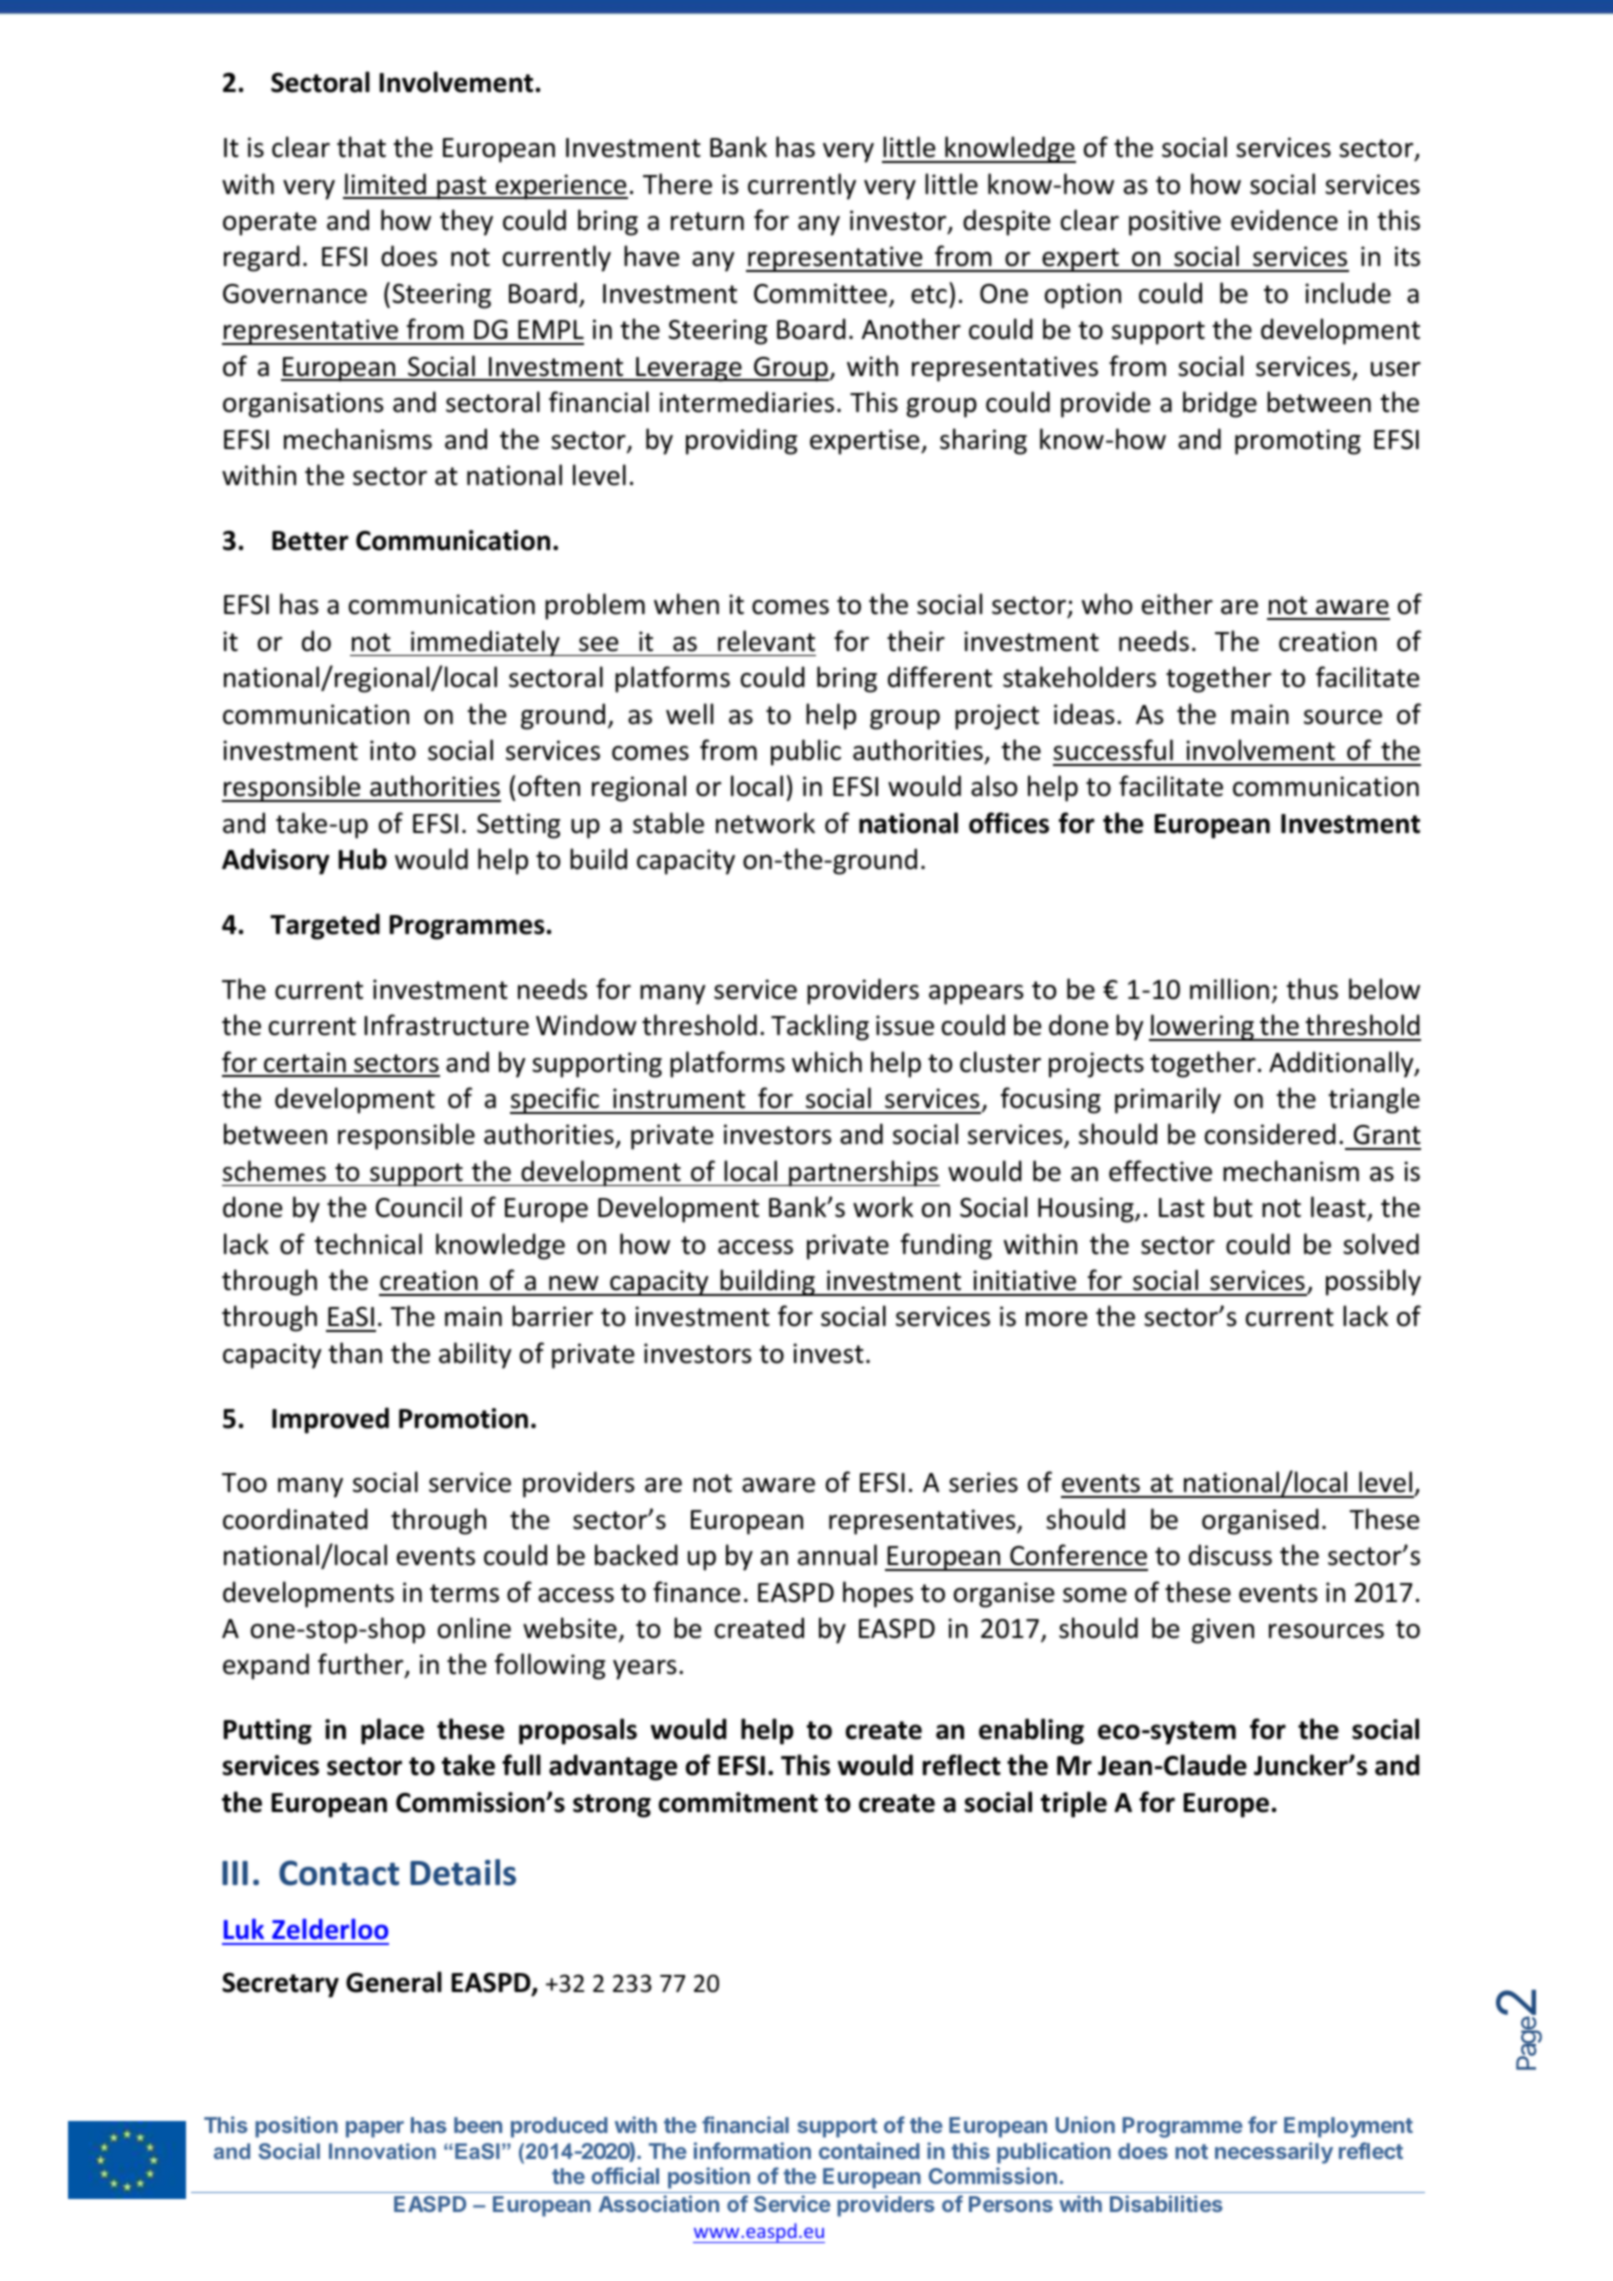 The height and width of the page is (2281, 1613). What do you see at coordinates (837, 1555) in the page?
I see `annual` at bounding box center [837, 1555].
